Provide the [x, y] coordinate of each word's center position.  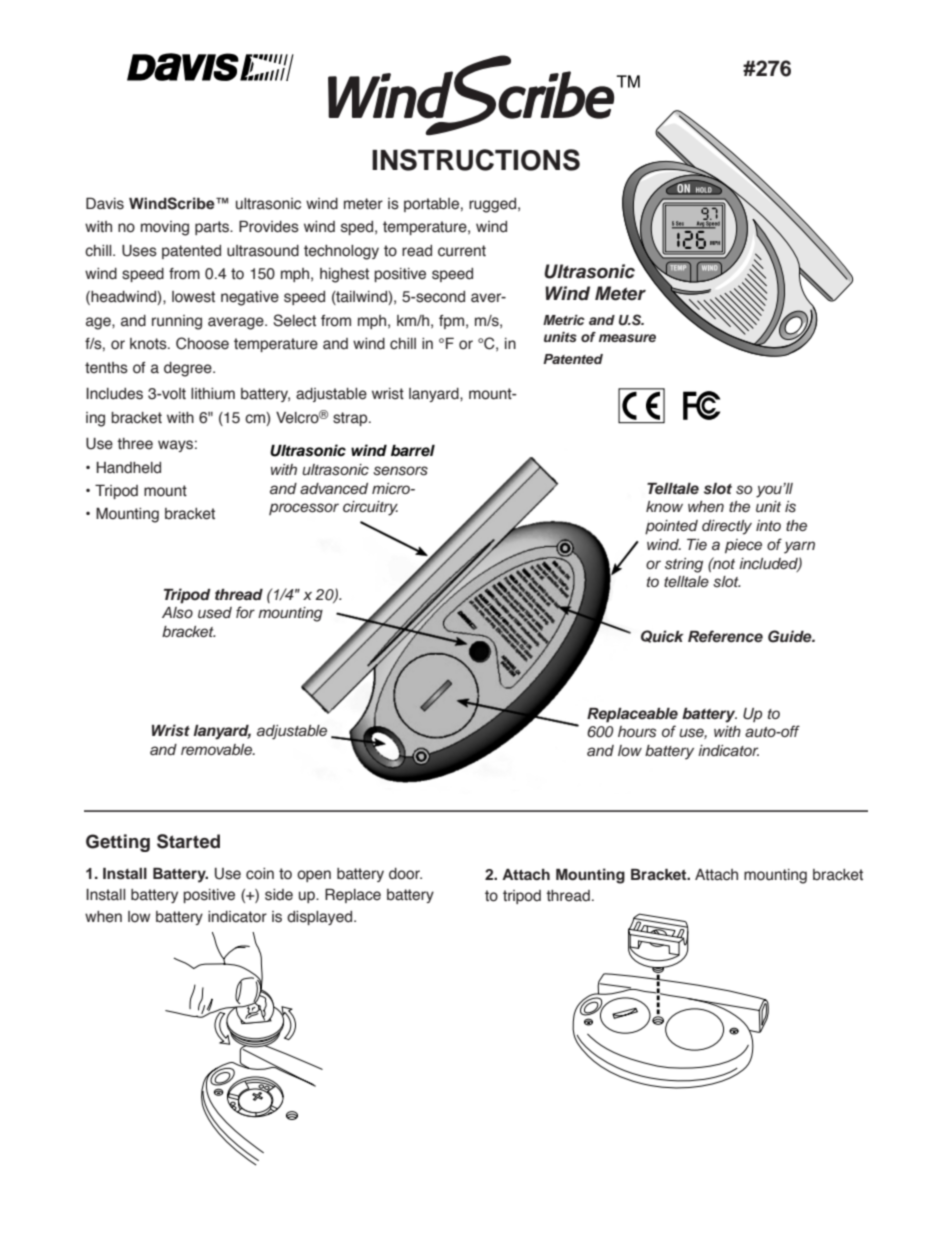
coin [260, 874]
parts [213, 228]
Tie [697, 544]
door [405, 874]
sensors [400, 471]
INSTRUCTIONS [476, 160]
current [462, 251]
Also [177, 613]
